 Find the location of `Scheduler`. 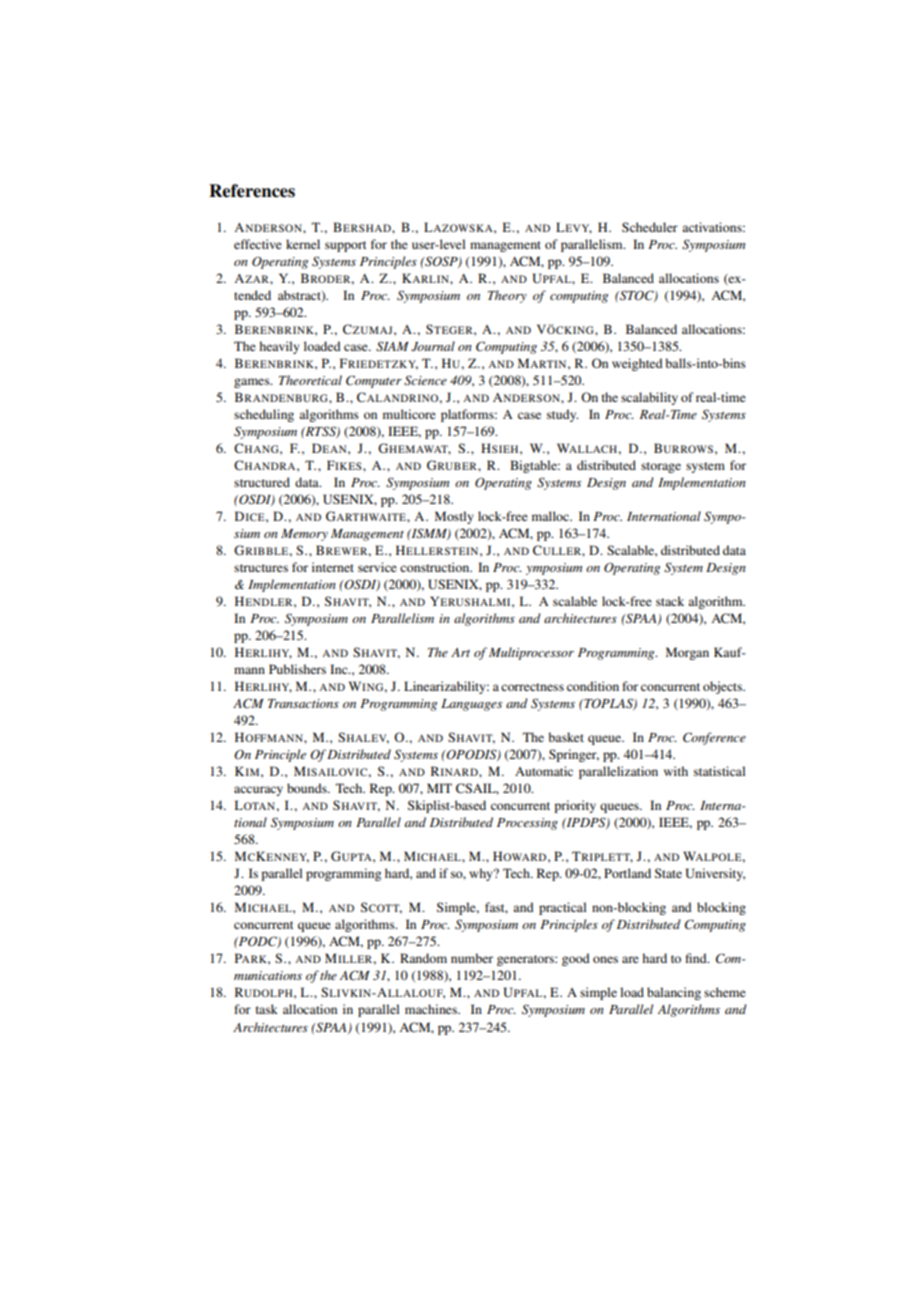

Scheduler is located at coordinates (650, 227).
